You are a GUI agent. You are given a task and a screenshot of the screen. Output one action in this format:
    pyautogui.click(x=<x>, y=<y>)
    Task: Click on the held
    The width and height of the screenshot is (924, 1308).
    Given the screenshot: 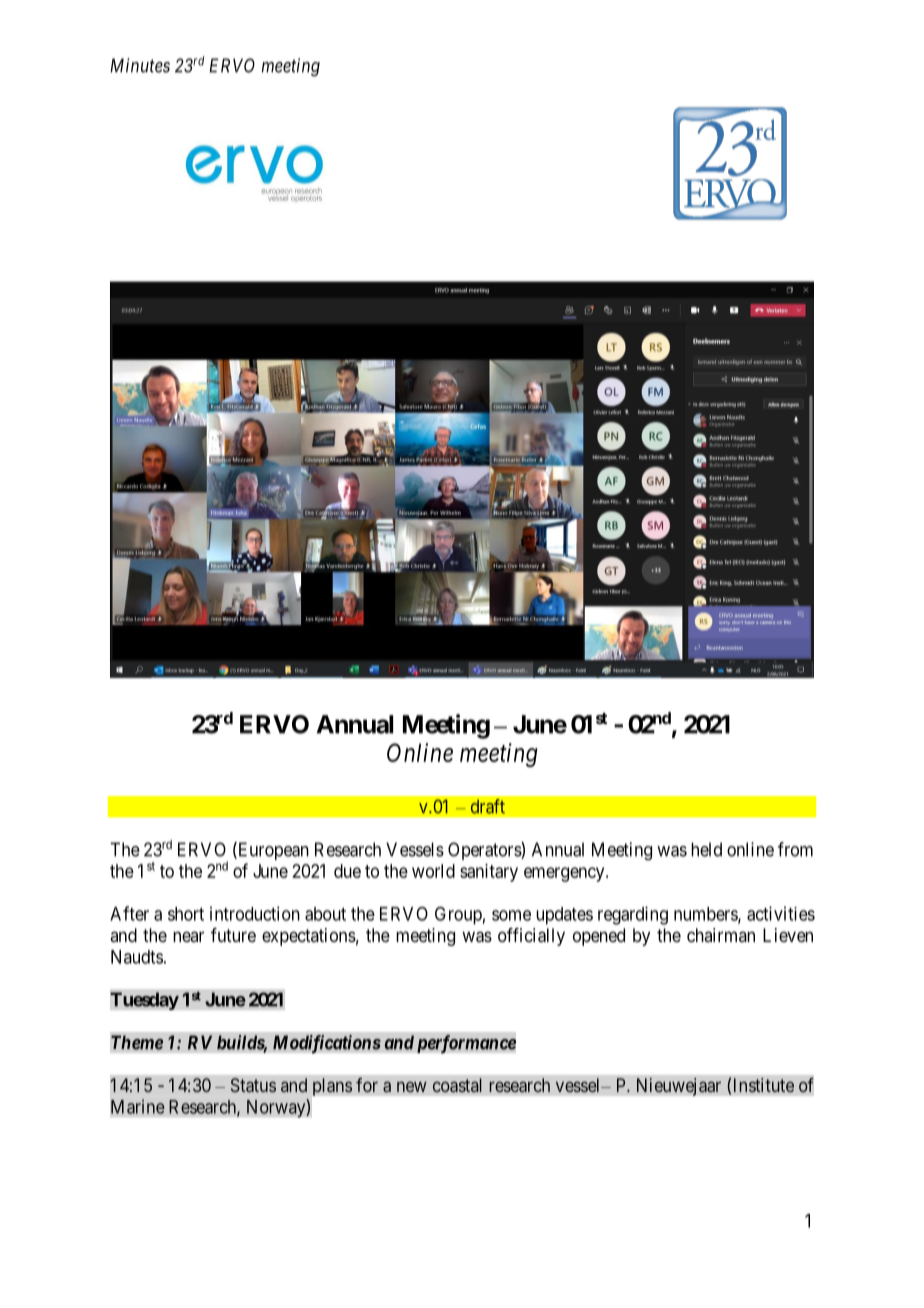 What is the action you would take?
    pyautogui.click(x=706, y=849)
